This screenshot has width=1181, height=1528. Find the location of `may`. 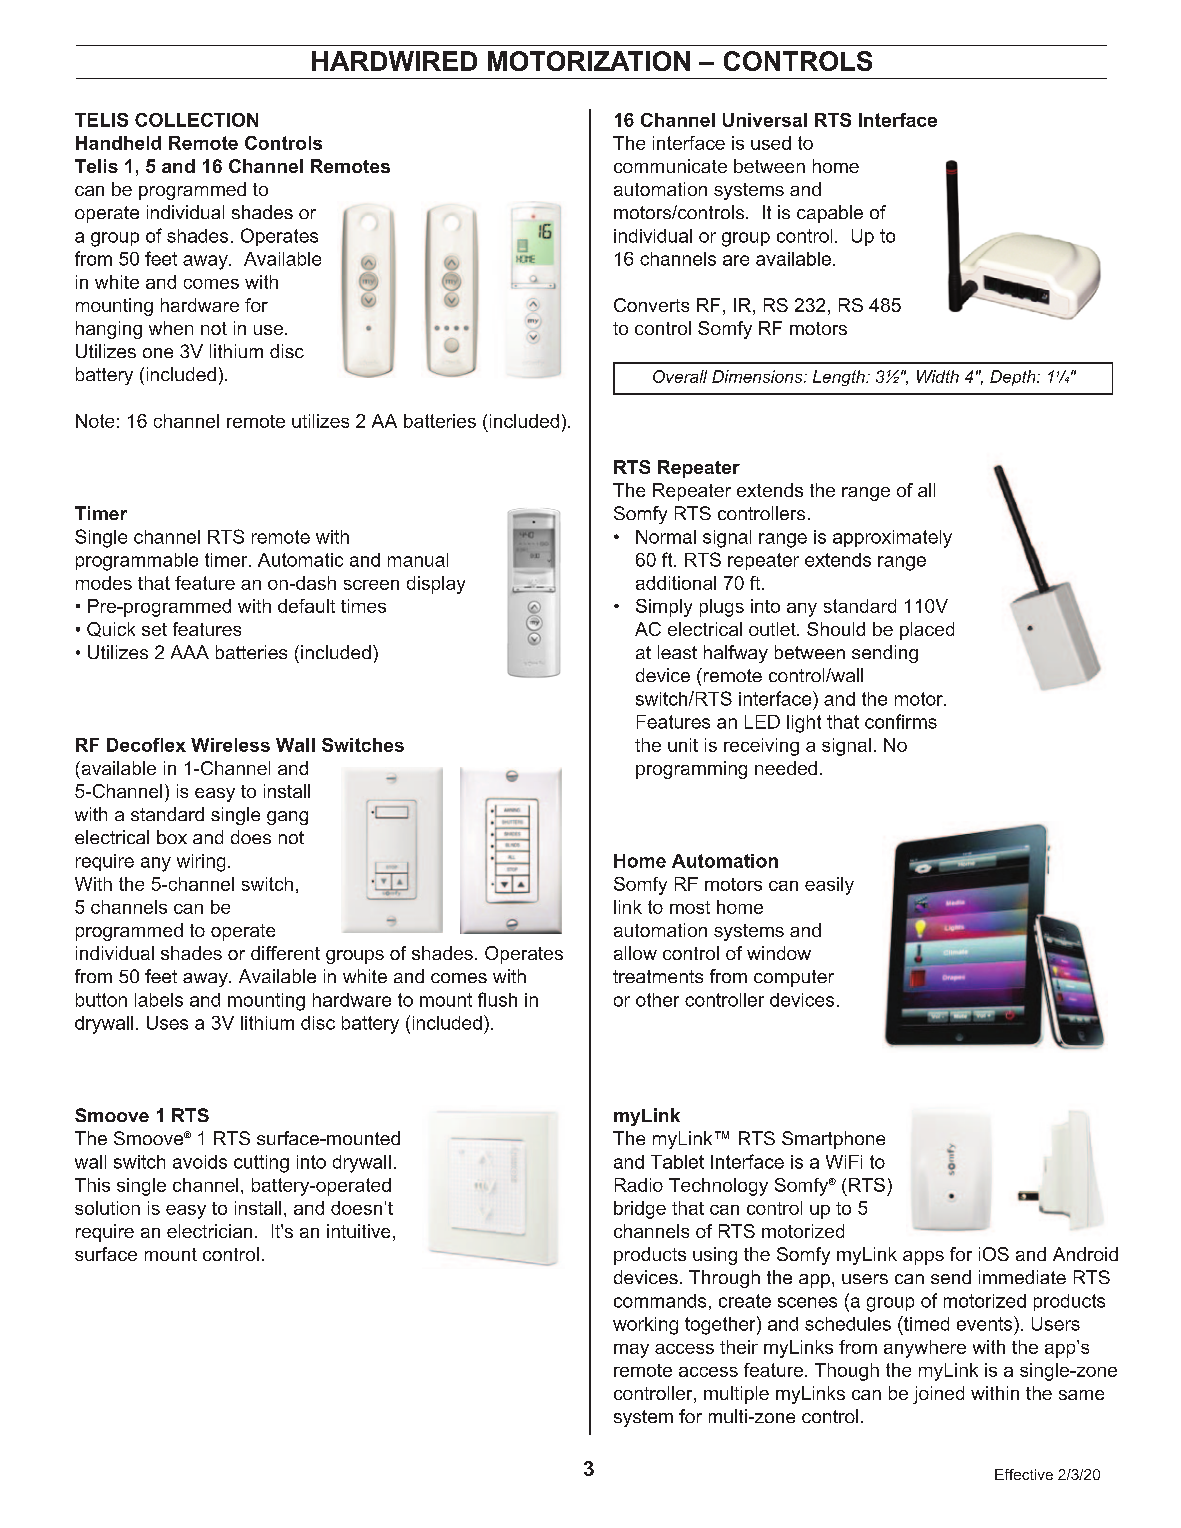

may is located at coordinates (631, 1351).
